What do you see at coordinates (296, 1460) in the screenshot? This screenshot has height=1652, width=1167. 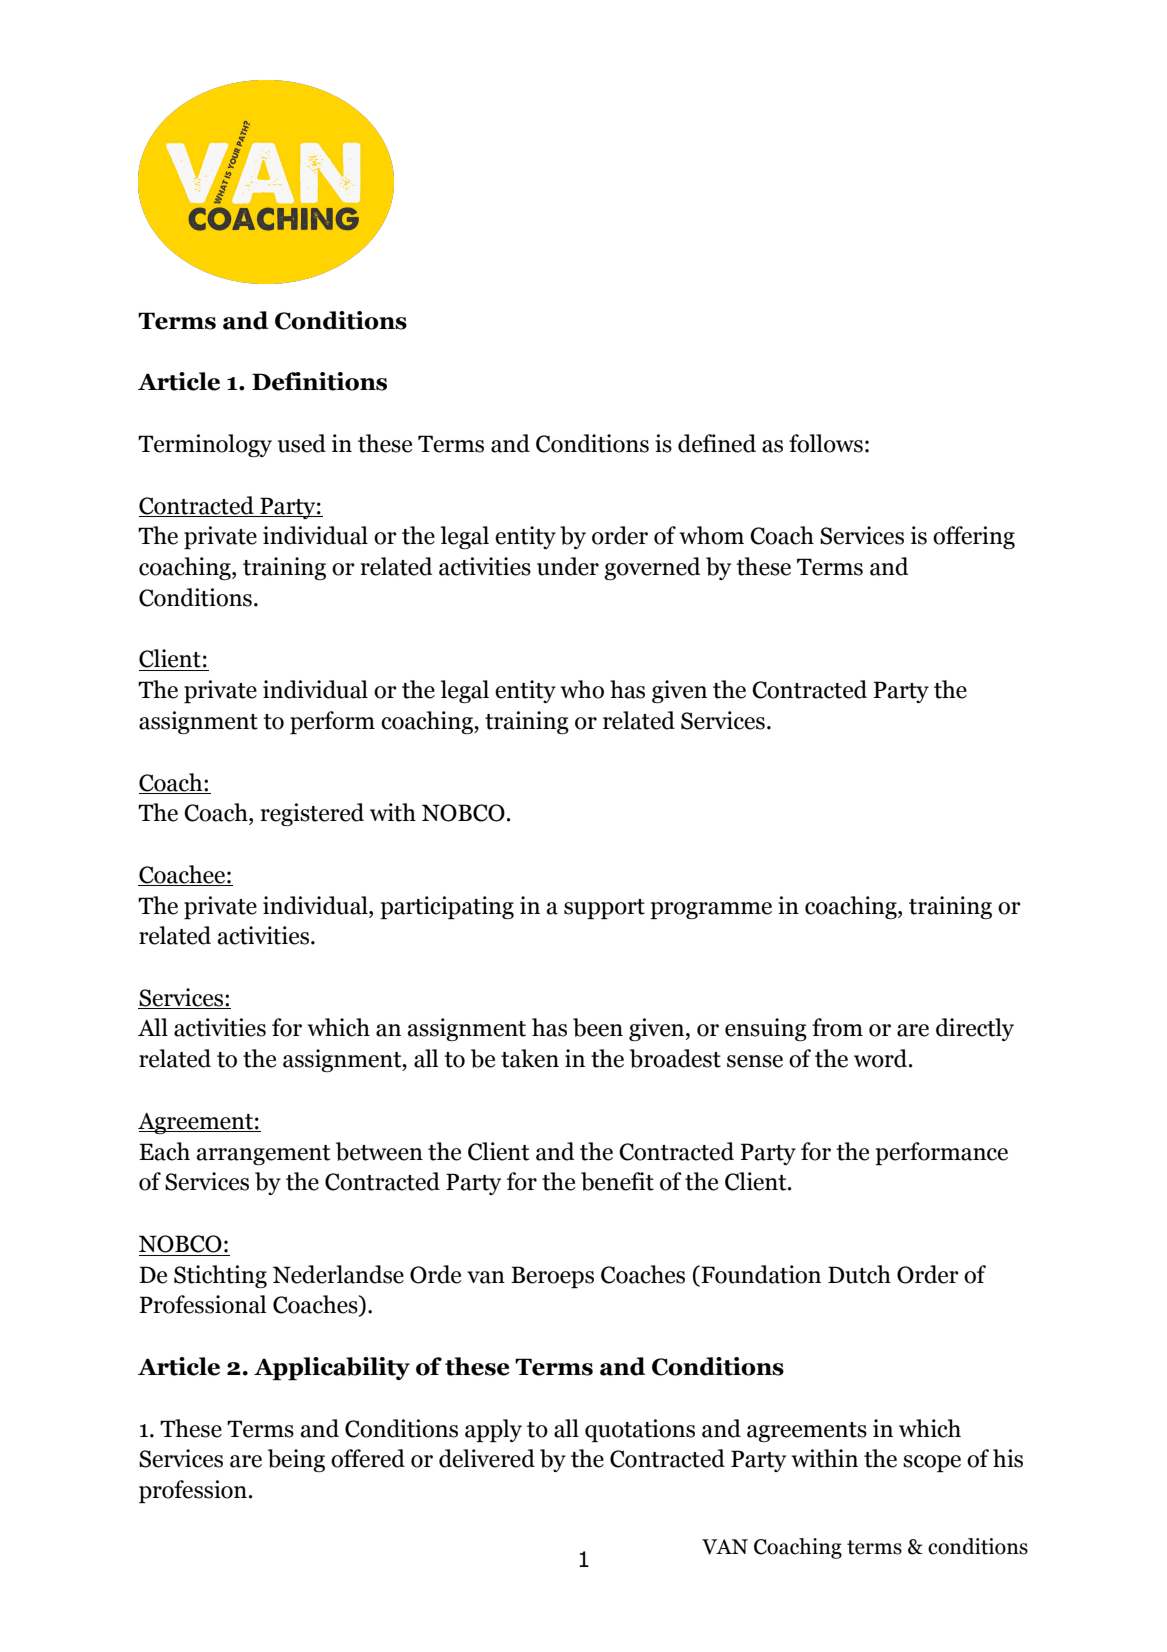 I see `being` at bounding box center [296, 1460].
